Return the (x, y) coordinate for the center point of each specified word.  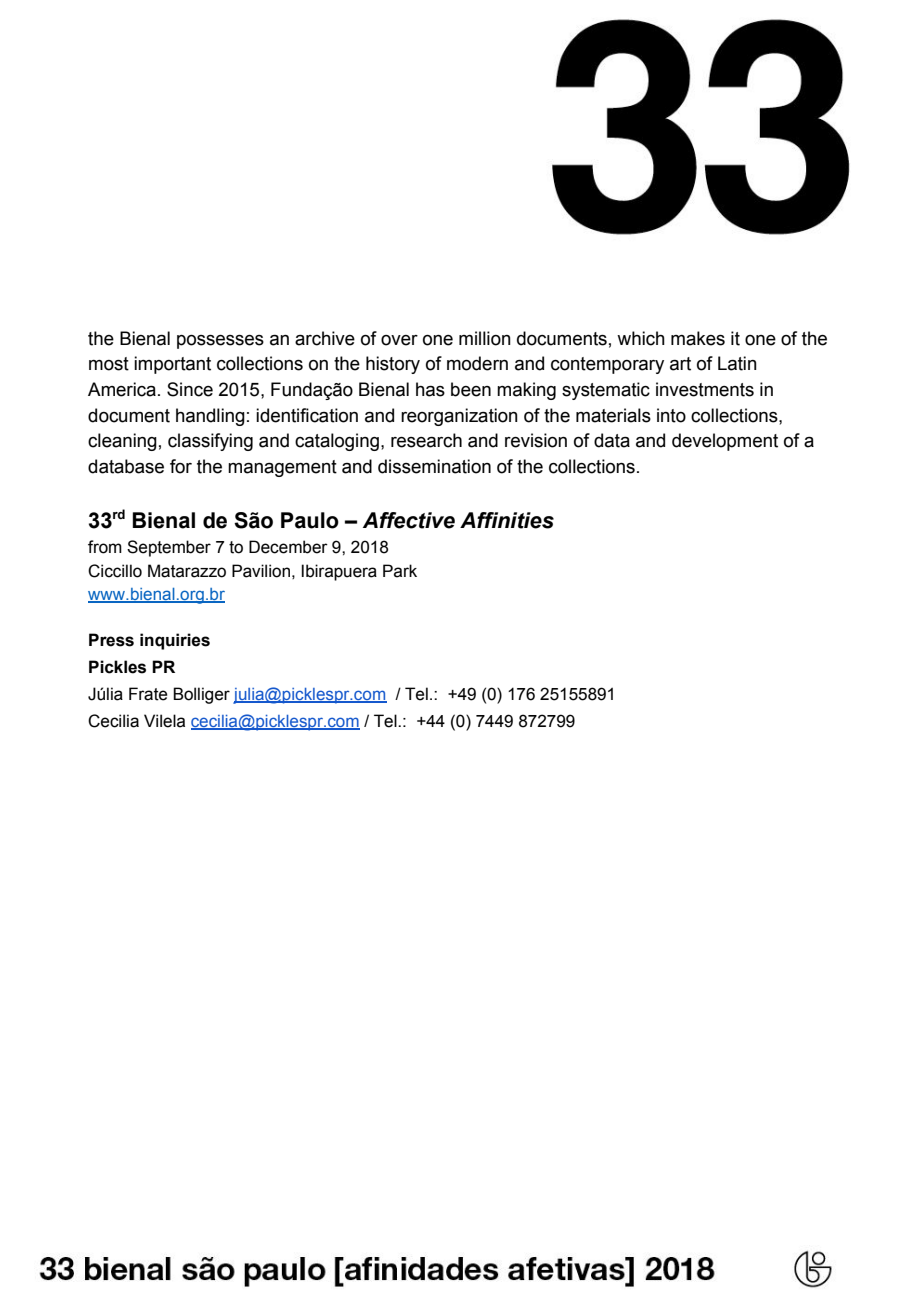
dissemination (434, 466)
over (399, 340)
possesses (220, 342)
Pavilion (261, 571)
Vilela (164, 721)
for (181, 466)
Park (400, 571)
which (641, 338)
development (725, 442)
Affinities (507, 520)
